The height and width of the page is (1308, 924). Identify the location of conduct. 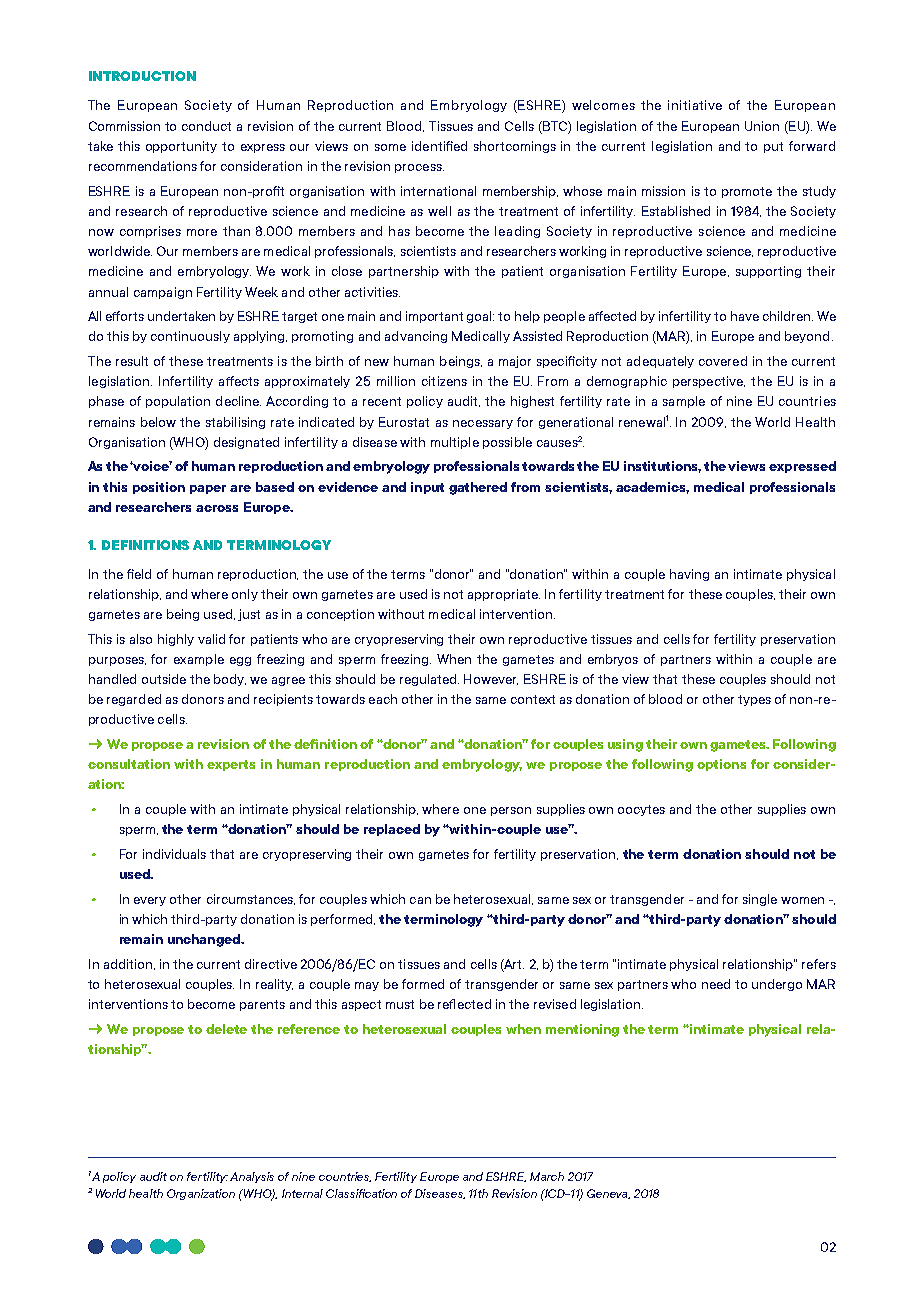
(206, 126).
